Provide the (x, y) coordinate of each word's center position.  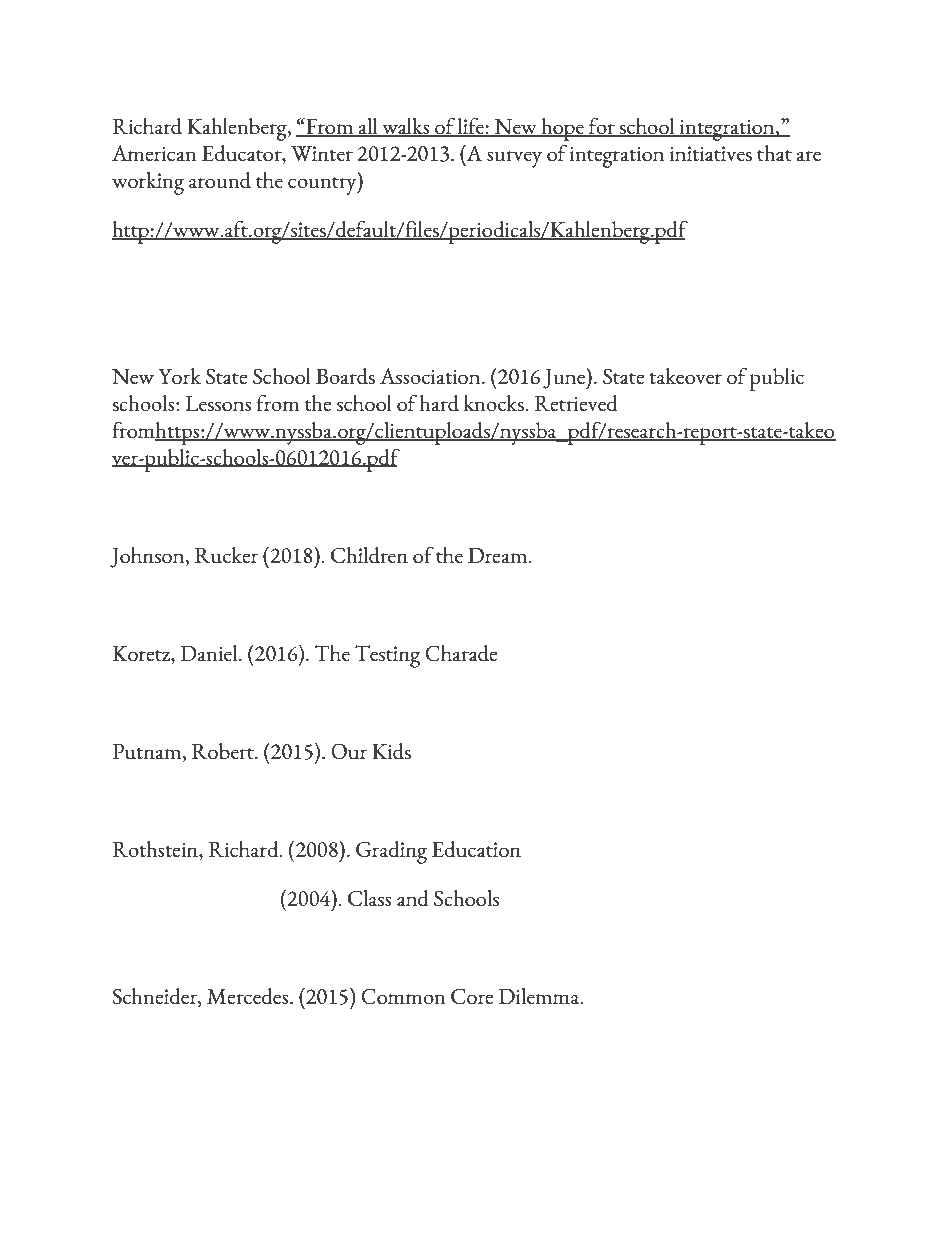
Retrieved (576, 403)
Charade (461, 653)
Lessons (218, 403)
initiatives (711, 153)
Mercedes (249, 996)
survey (514, 159)
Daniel (210, 653)
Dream (499, 555)
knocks (495, 403)
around (220, 180)
